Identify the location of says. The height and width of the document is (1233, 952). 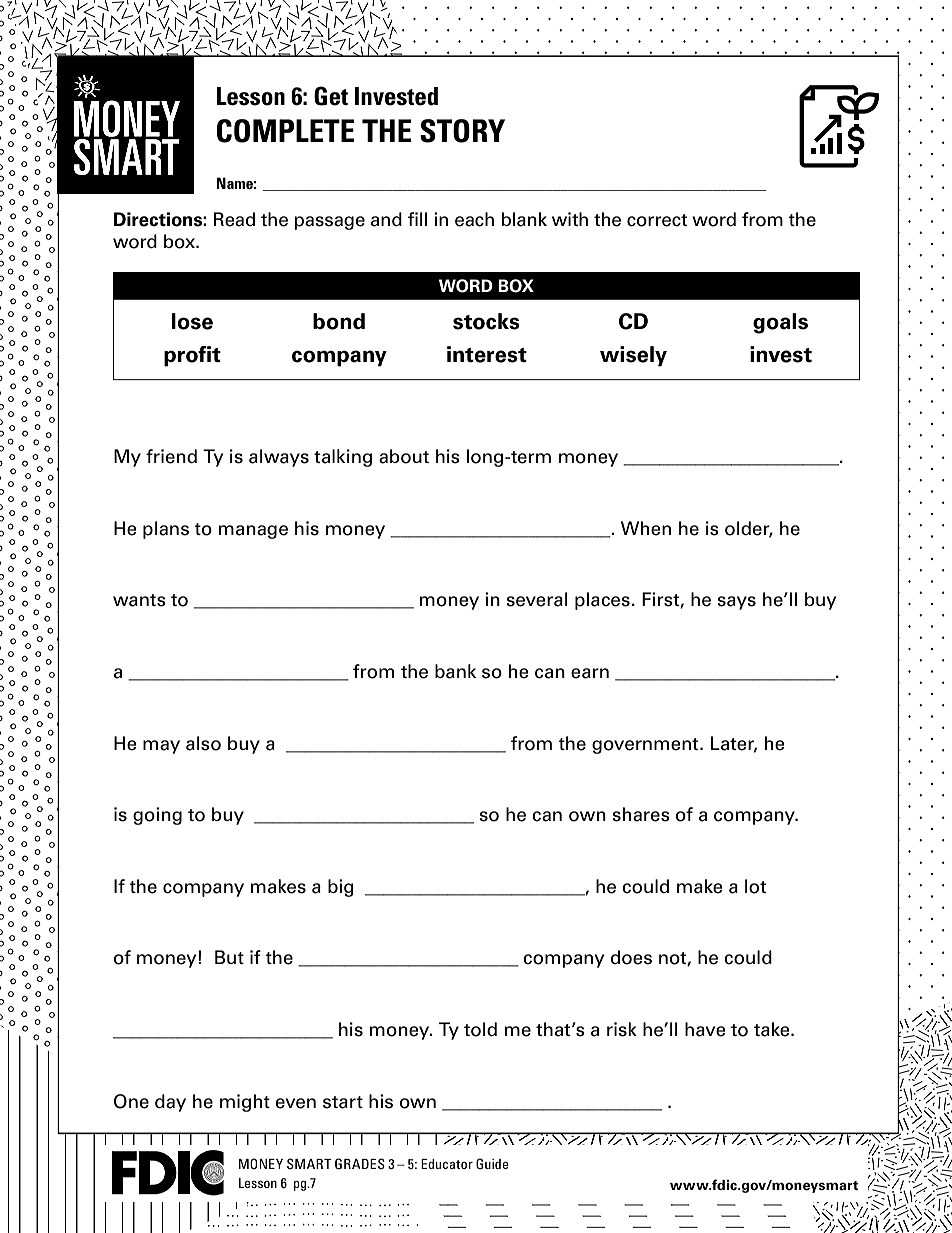
(736, 603).
